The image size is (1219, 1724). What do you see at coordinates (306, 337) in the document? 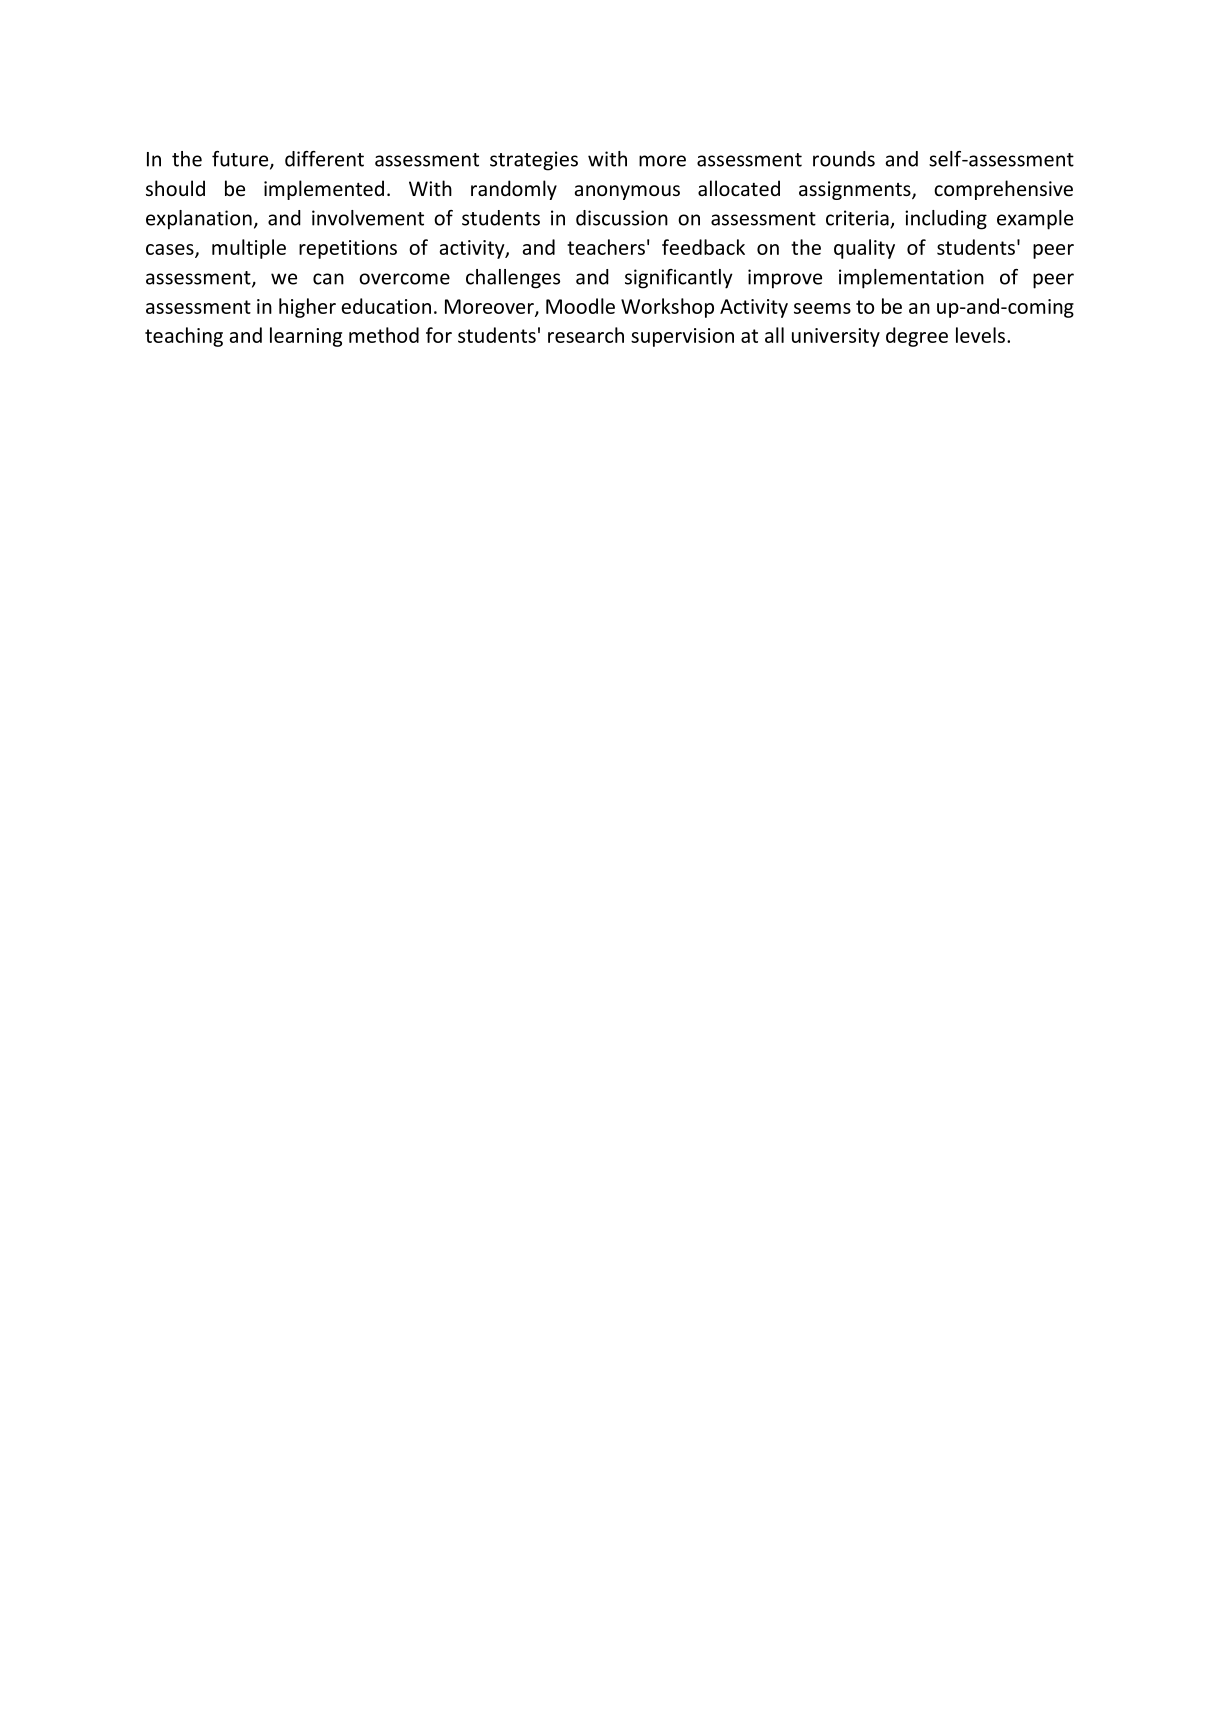
I see `learning` at bounding box center [306, 337].
